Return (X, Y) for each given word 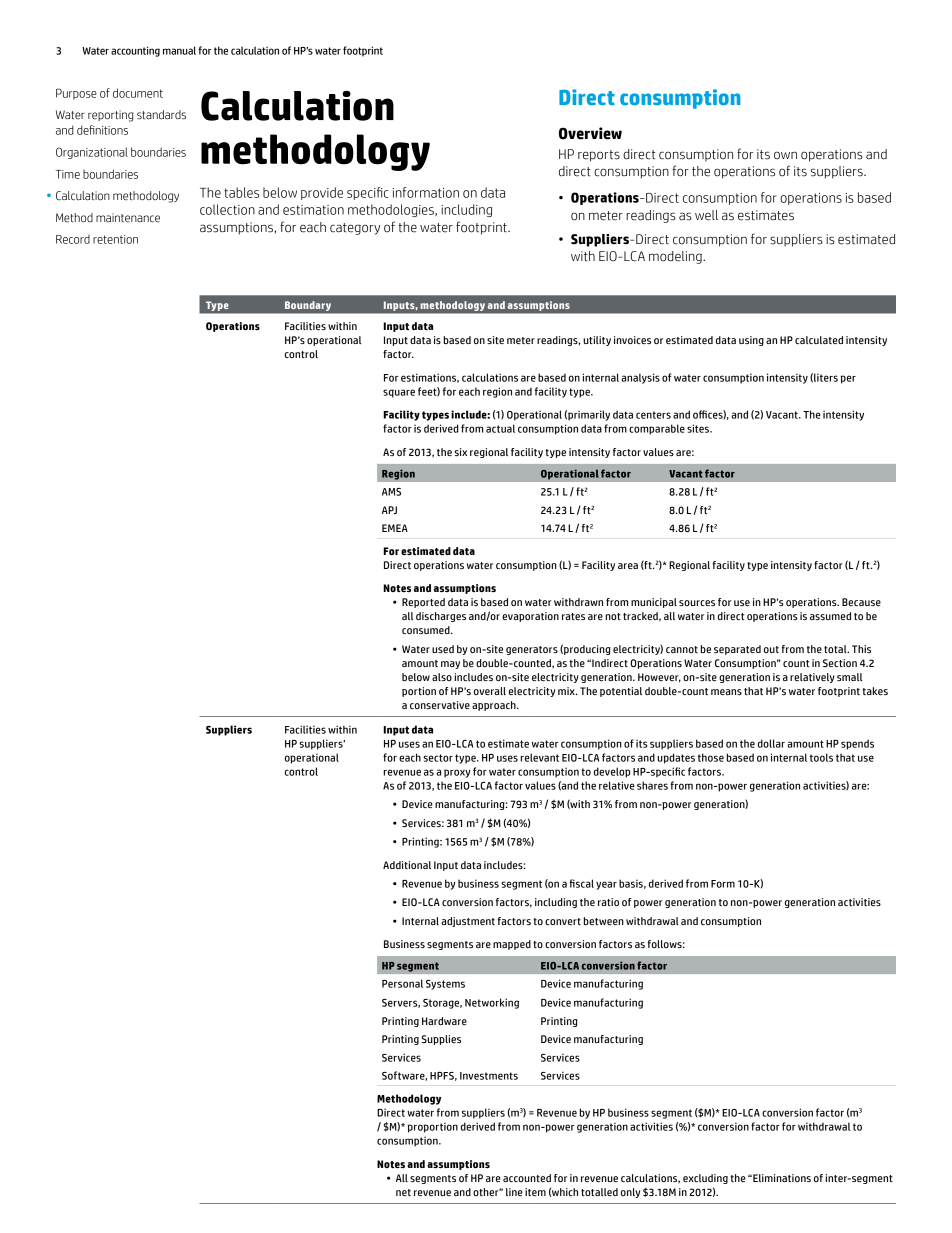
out (771, 649)
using (751, 341)
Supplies (441, 1040)
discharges (441, 617)
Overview (590, 133)
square (399, 393)
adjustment (468, 922)
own (785, 155)
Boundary (308, 306)
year (606, 885)
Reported (423, 603)
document (138, 93)
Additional (407, 865)
